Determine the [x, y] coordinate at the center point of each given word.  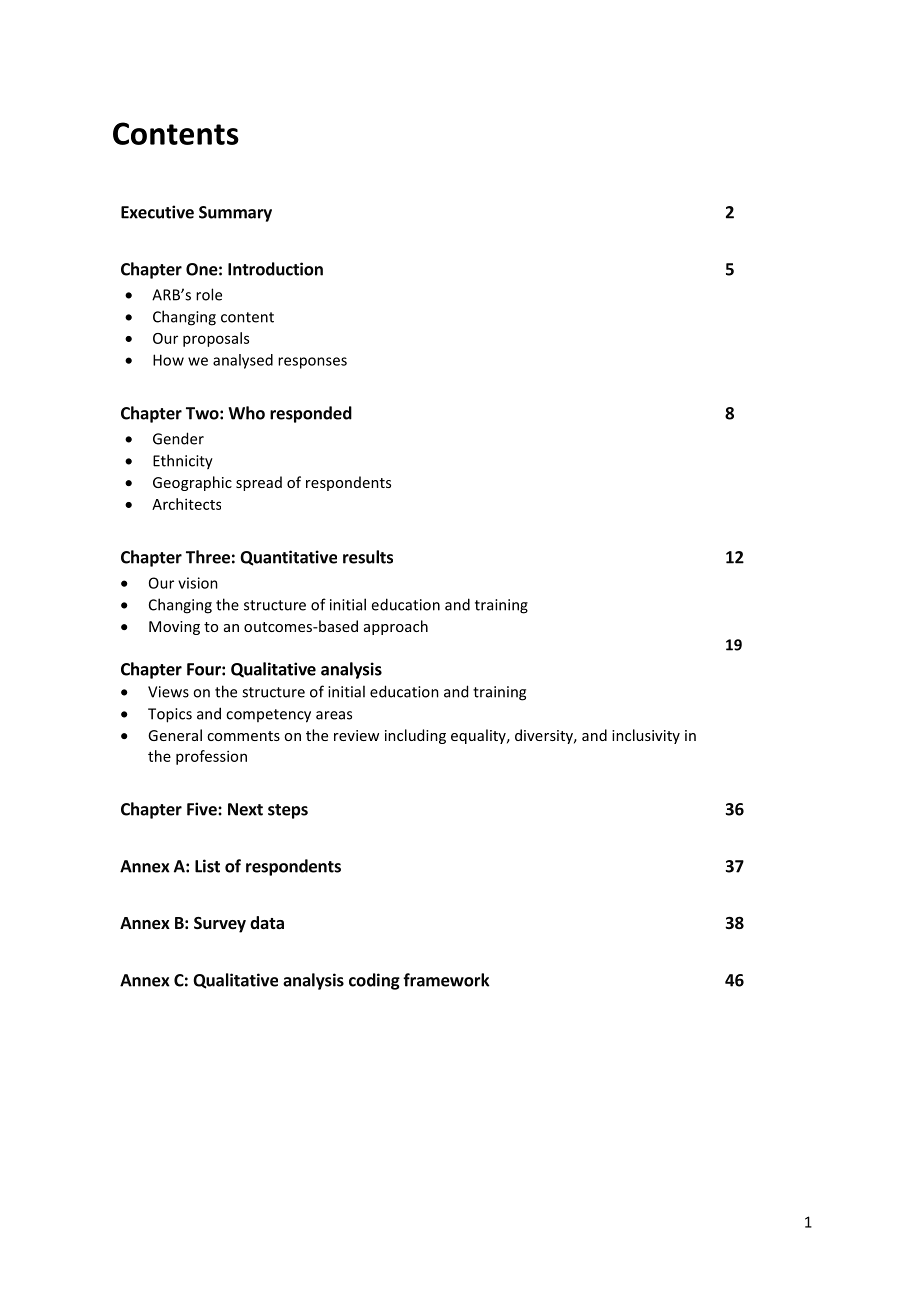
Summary [235, 214]
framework [446, 980]
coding [374, 981]
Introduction [275, 269]
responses [312, 363]
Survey [220, 925]
